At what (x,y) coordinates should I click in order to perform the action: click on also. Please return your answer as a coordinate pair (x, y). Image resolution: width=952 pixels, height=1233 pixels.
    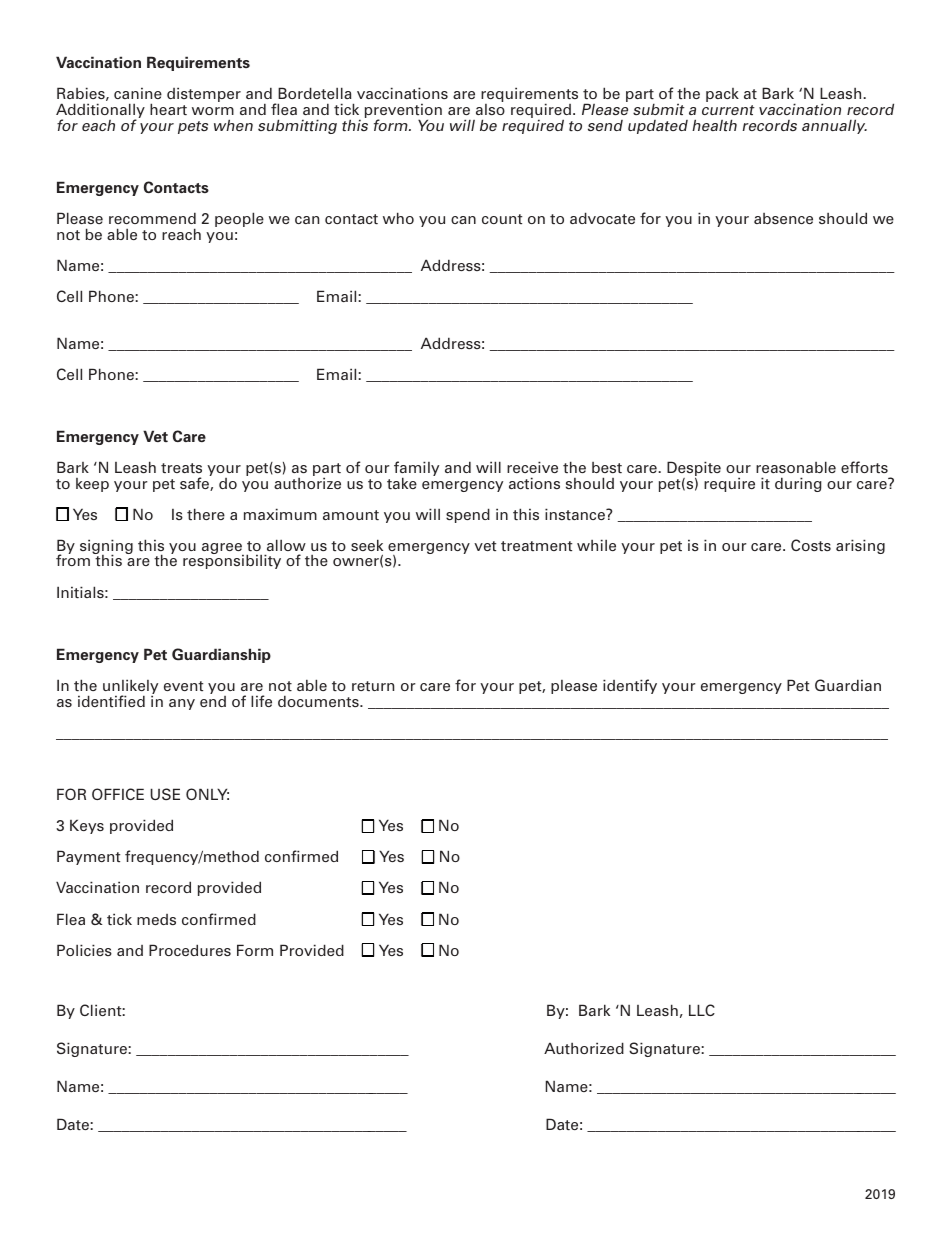
    Looking at the image, I should click on (490, 109).
